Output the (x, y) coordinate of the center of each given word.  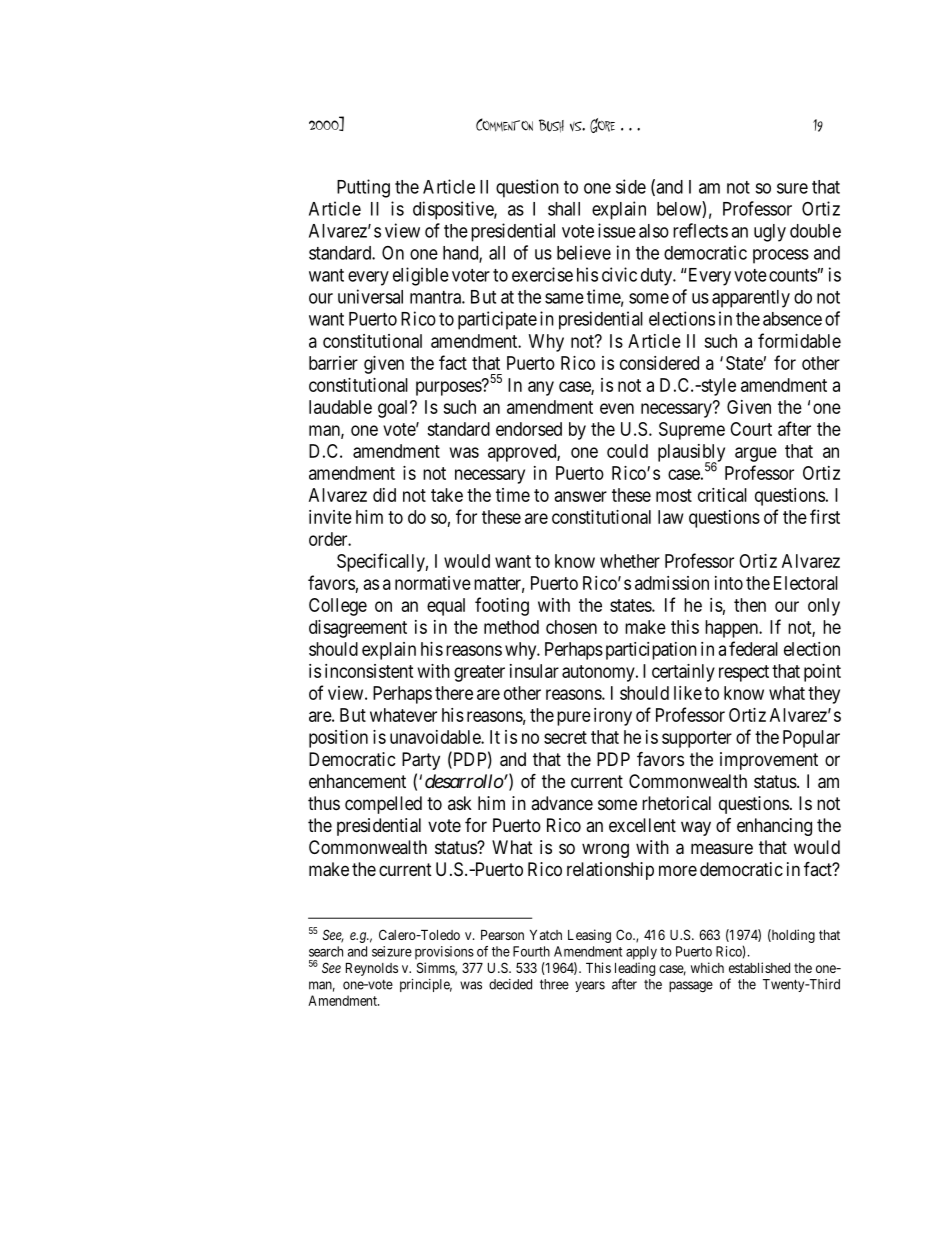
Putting (363, 188)
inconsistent (369, 671)
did (384, 495)
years (590, 986)
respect (744, 673)
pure (574, 718)
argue (756, 454)
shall (564, 209)
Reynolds (372, 969)
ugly (770, 233)
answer (580, 496)
